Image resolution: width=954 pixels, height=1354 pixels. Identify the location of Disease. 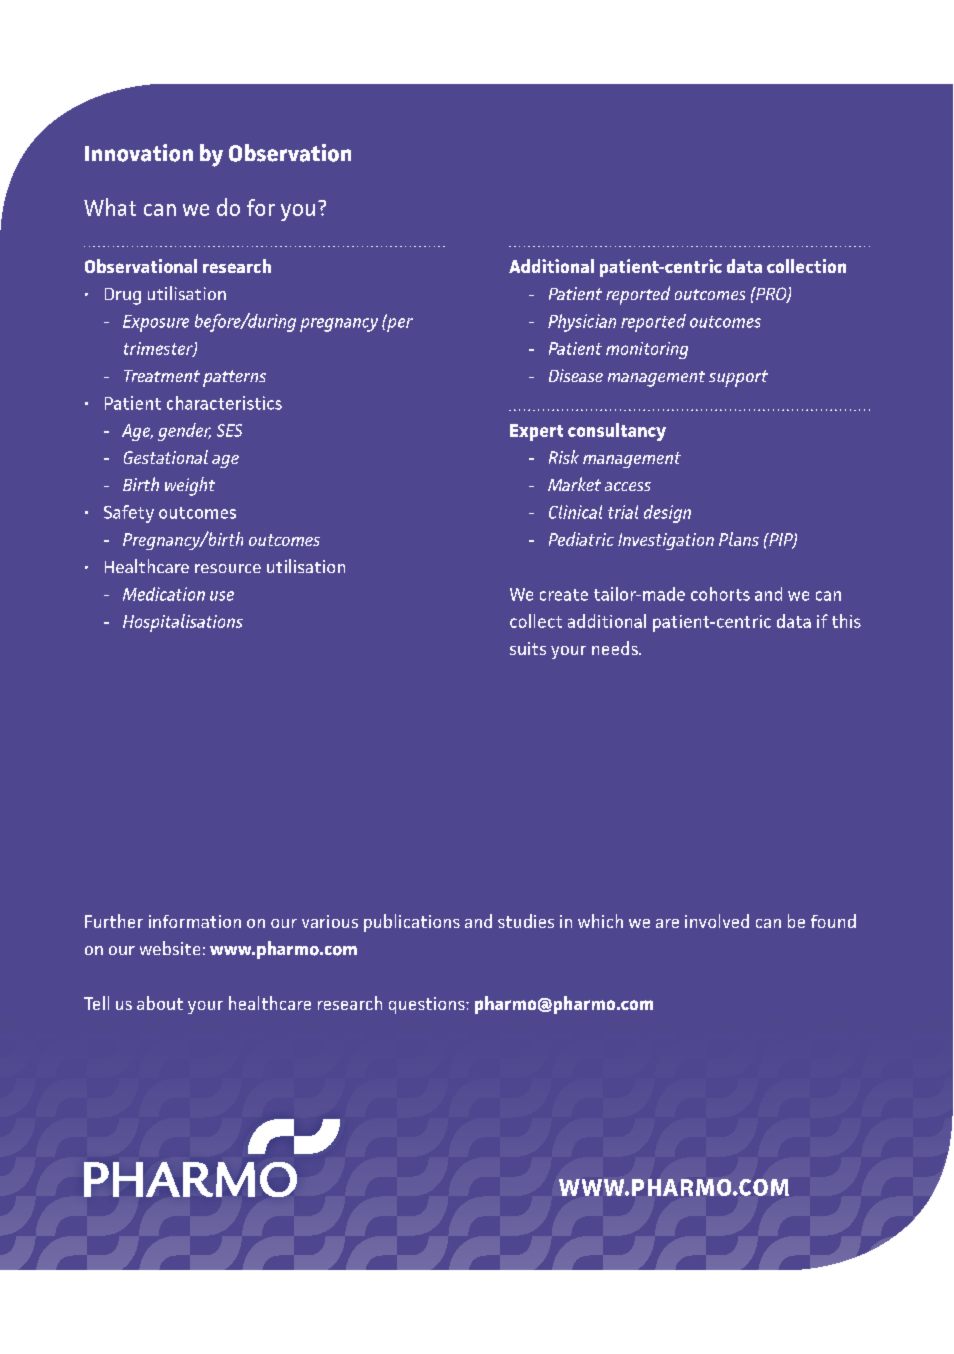
(576, 375).
